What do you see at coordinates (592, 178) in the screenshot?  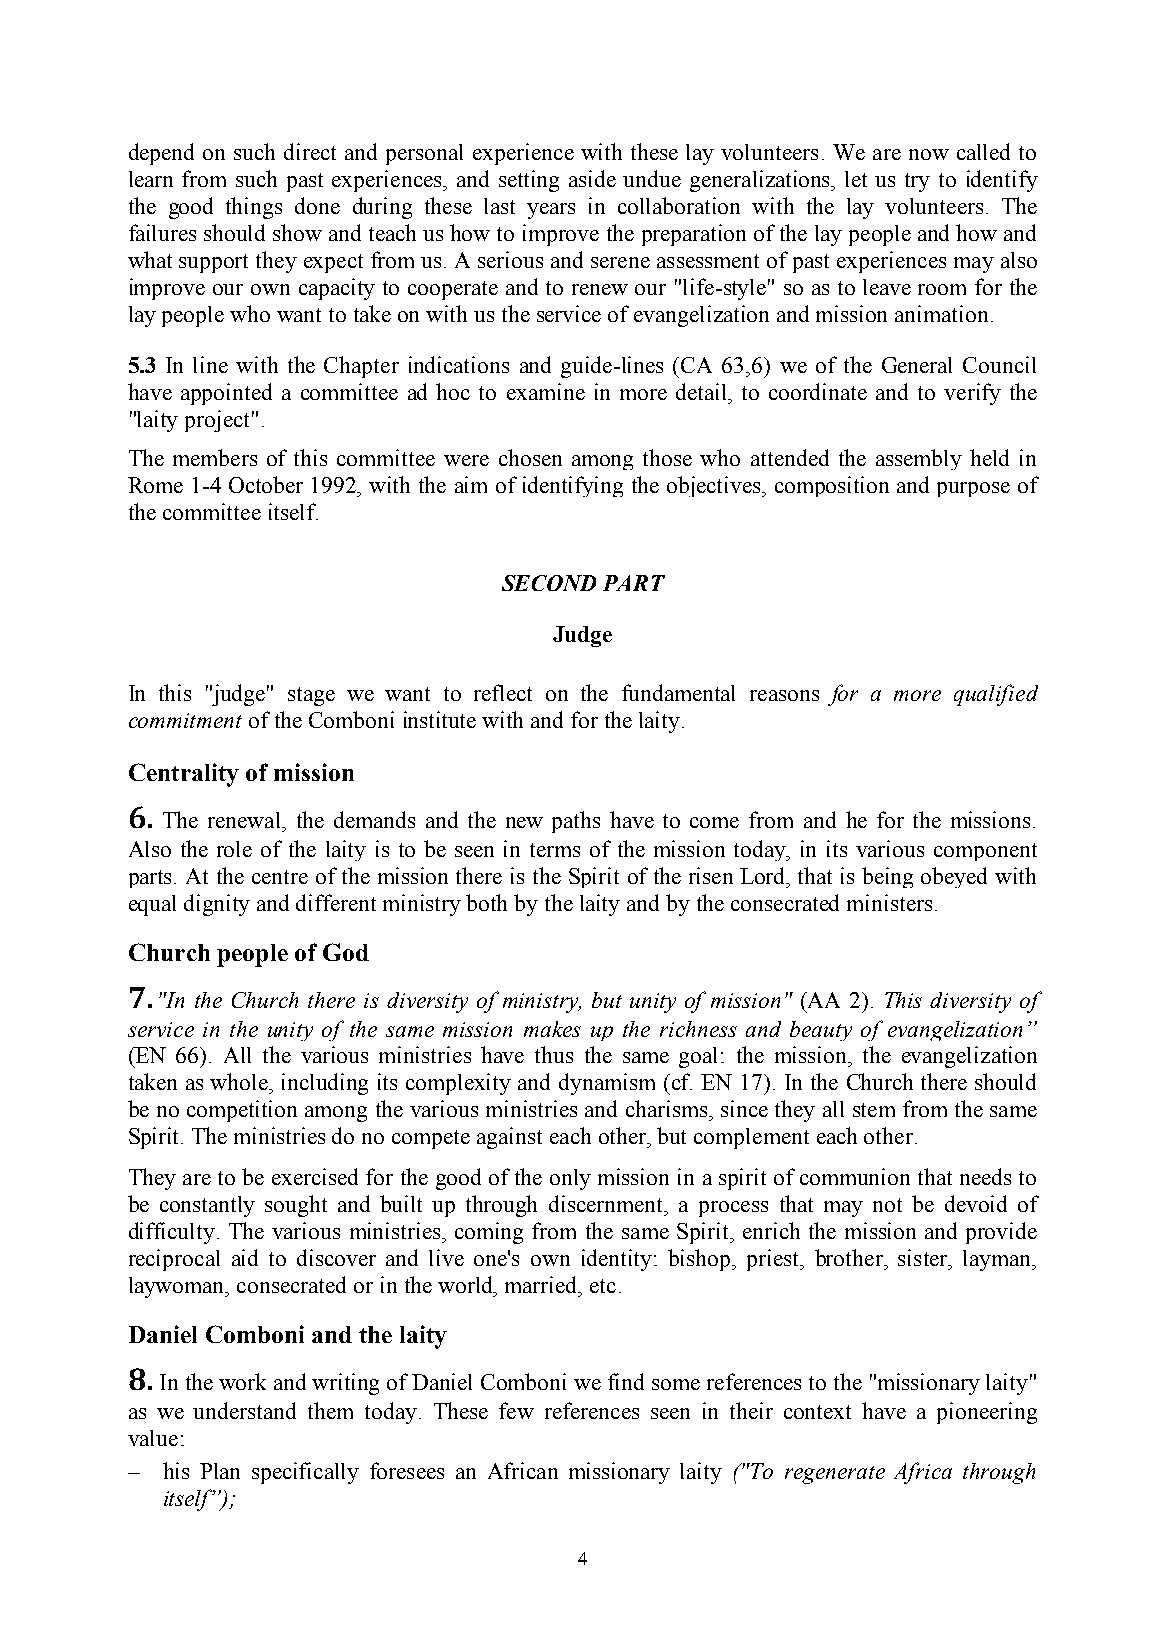 I see `aside` at bounding box center [592, 178].
